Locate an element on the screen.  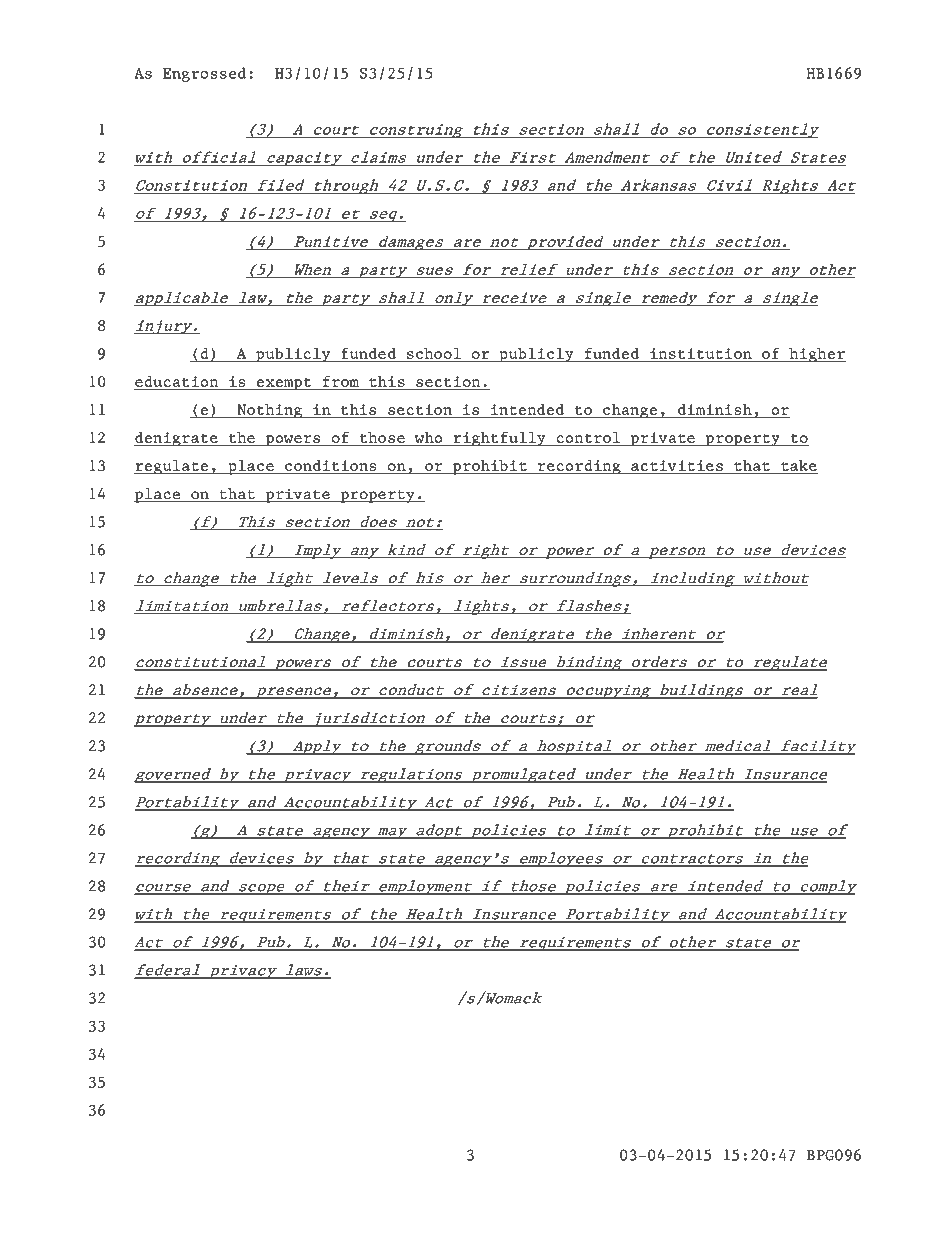
exempt is located at coordinates (284, 384).
